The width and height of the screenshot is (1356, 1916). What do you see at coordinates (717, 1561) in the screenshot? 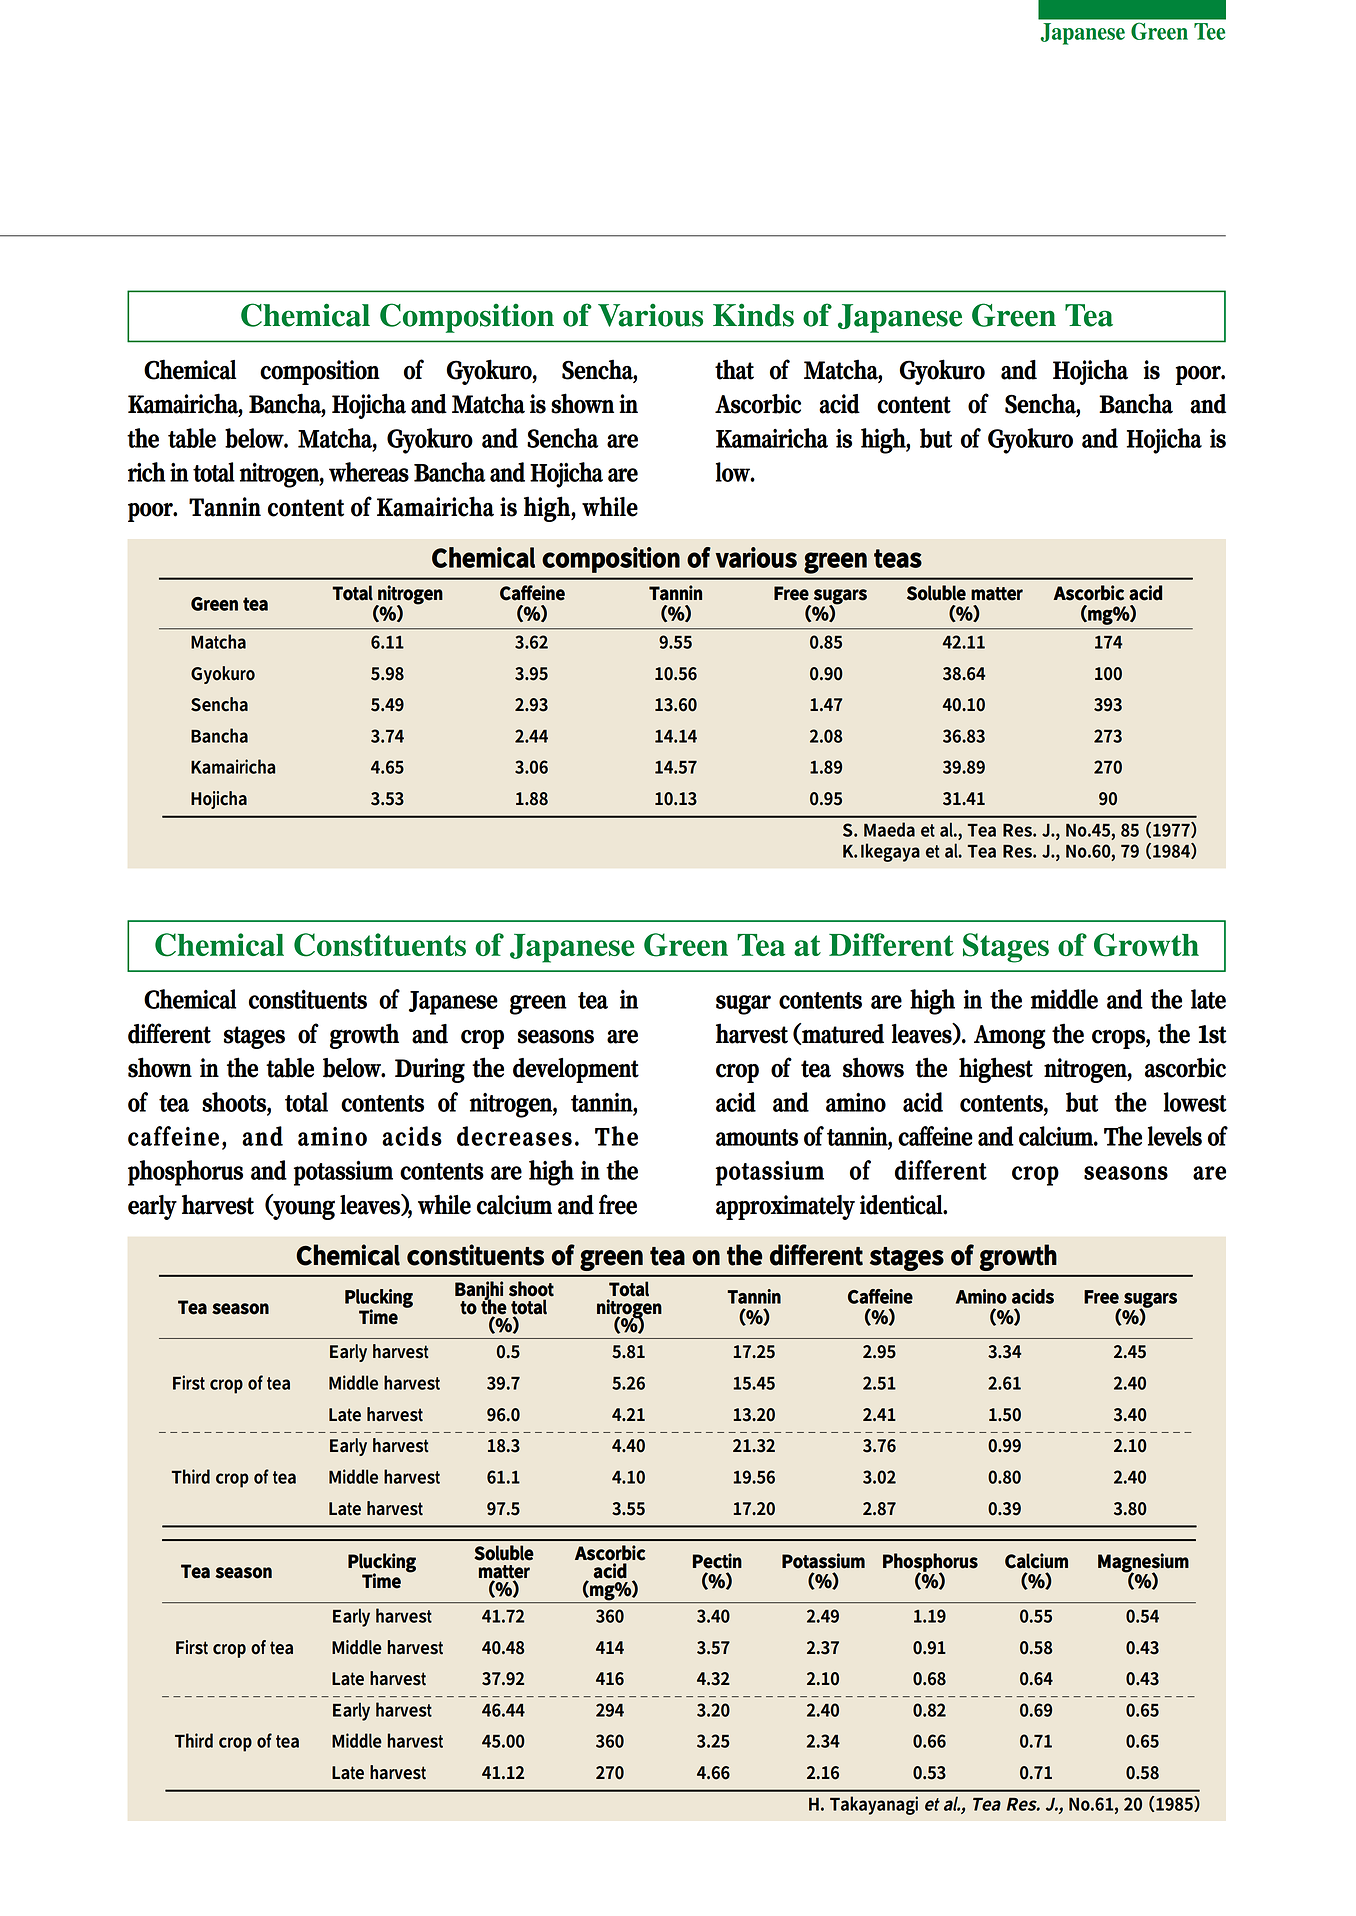
I see `Pectin` at bounding box center [717, 1561].
